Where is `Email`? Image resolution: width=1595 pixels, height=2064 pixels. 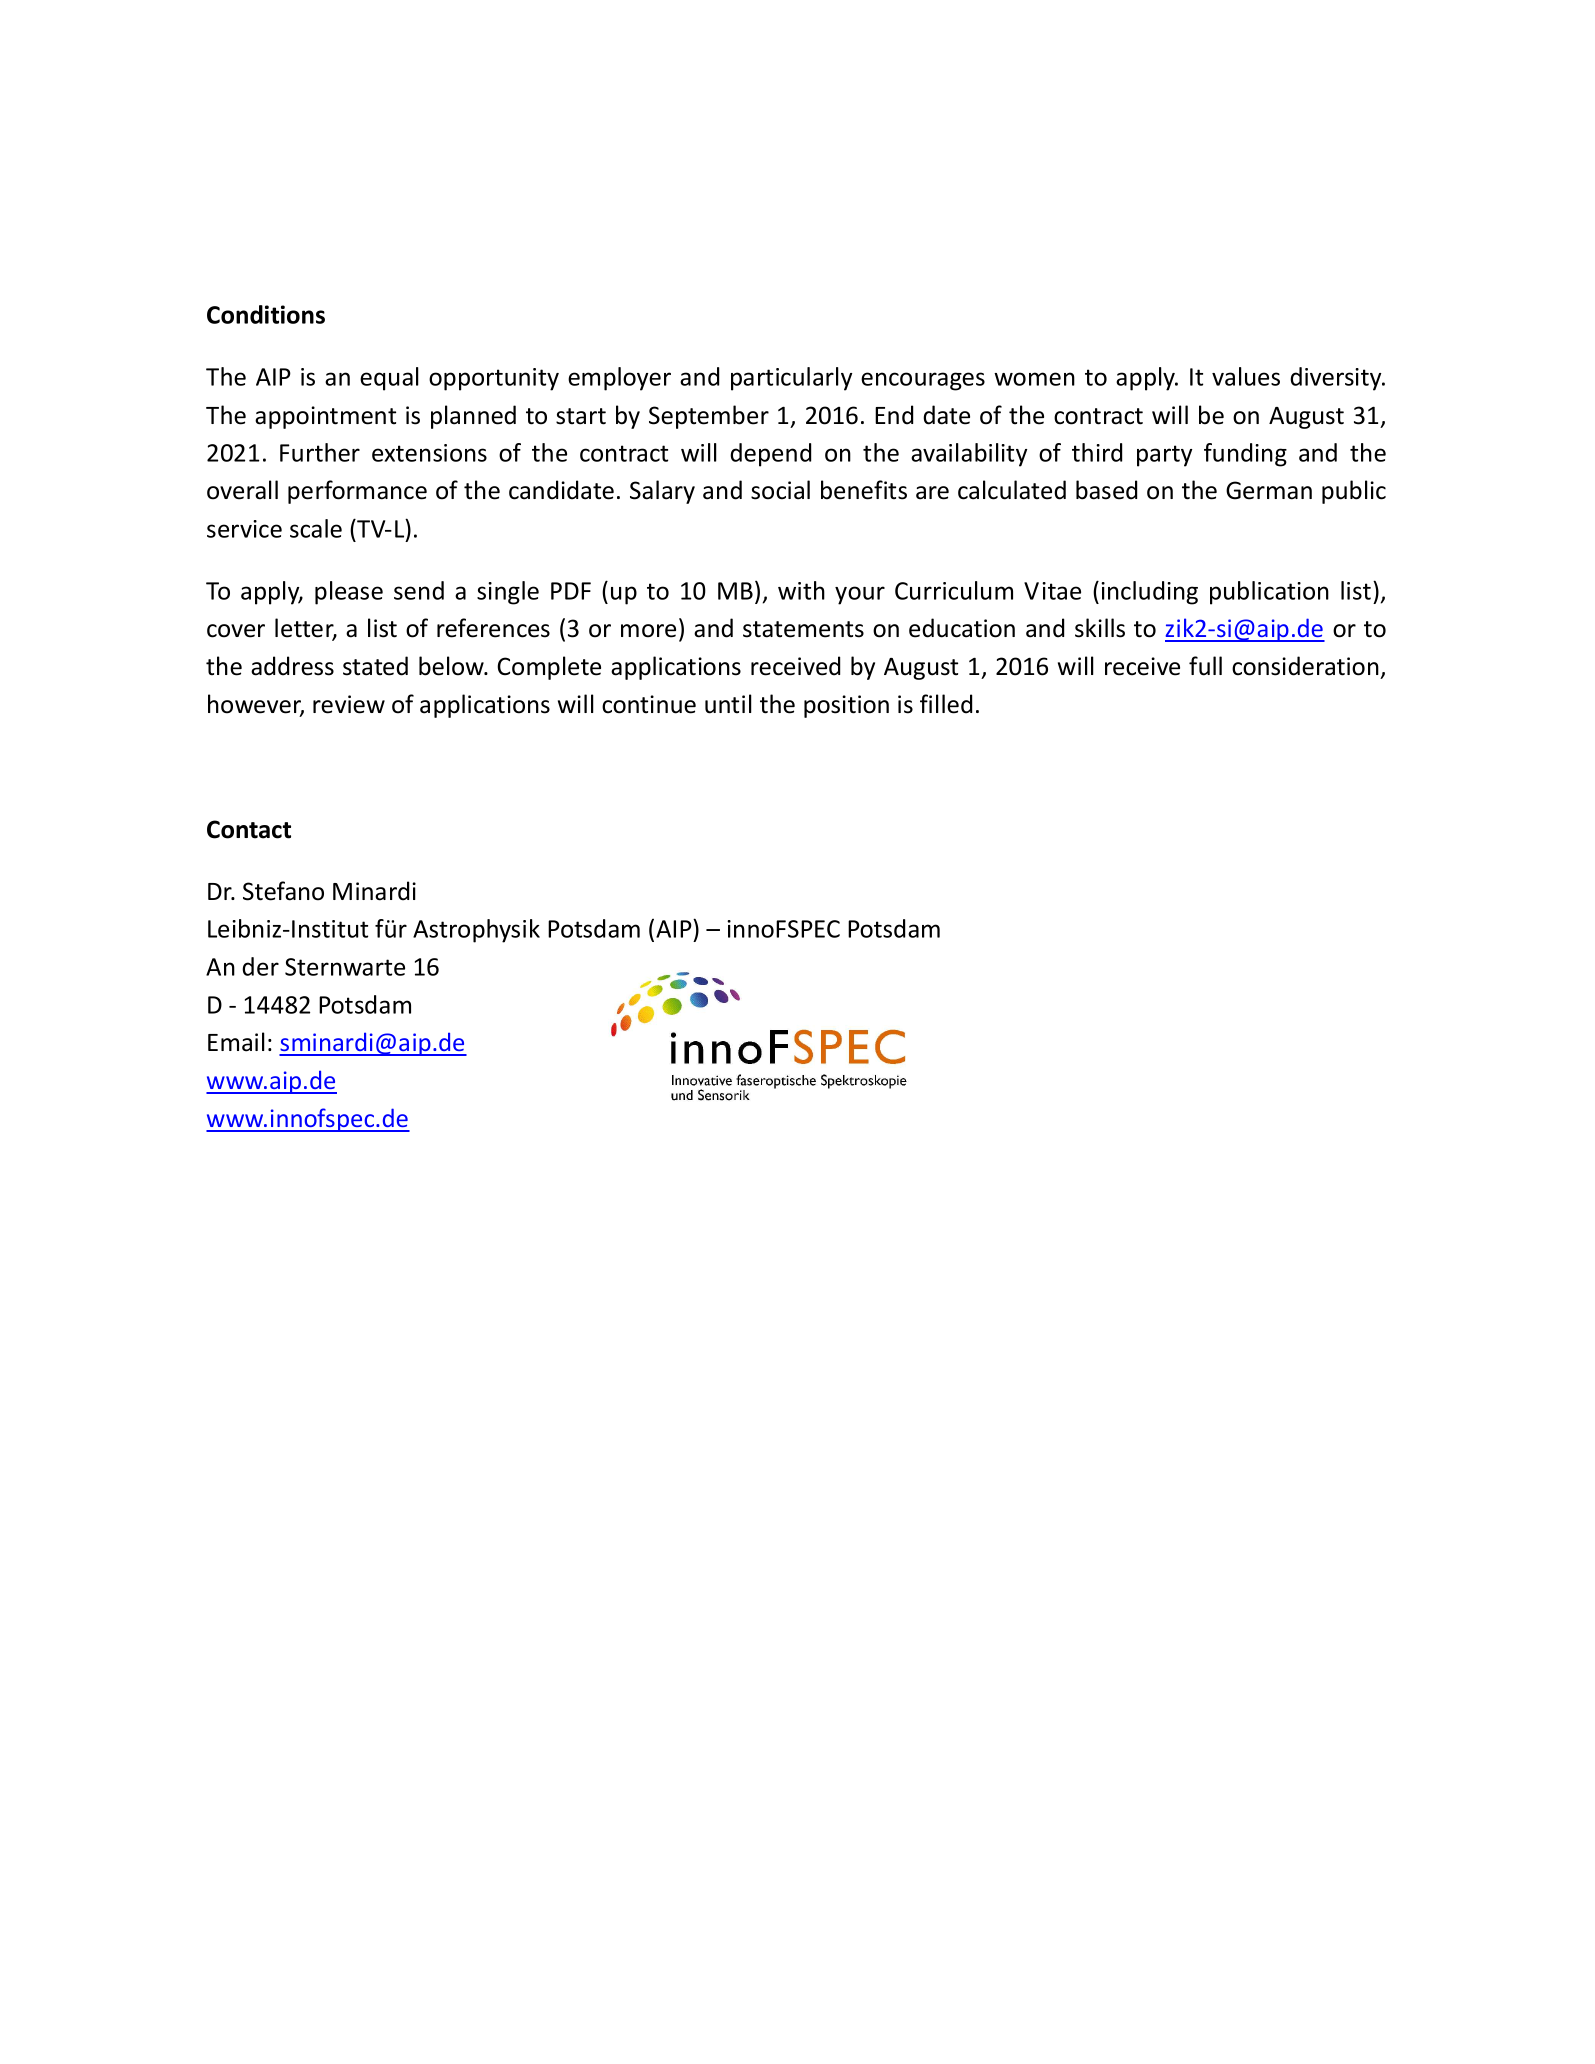 Email is located at coordinates (236, 1042).
